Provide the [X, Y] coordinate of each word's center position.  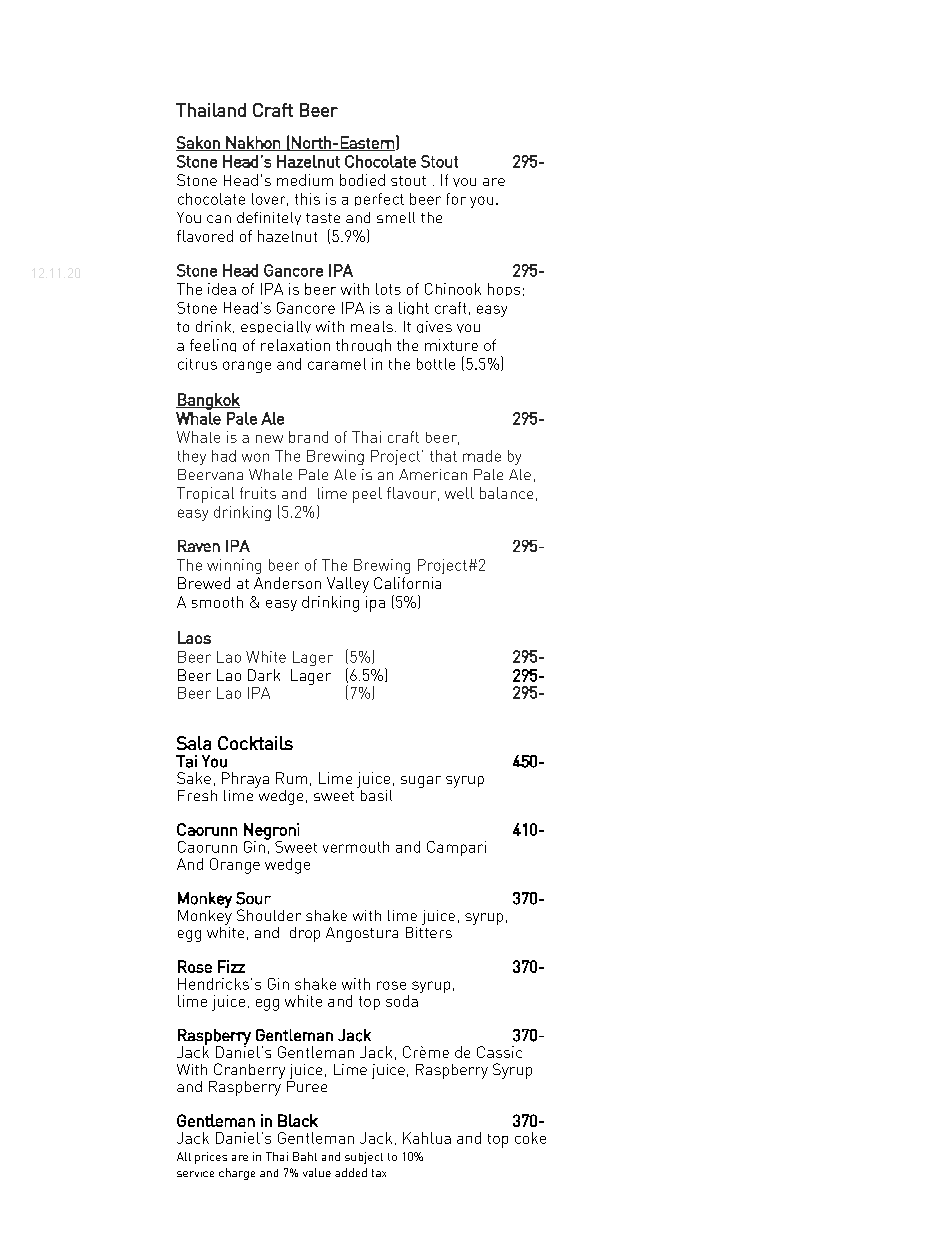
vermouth [356, 847]
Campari [456, 848]
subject [364, 1158]
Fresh [197, 795]
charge [237, 1174]
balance [506, 493]
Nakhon [253, 143]
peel [367, 495]
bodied [362, 180]
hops [504, 289]
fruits [258, 493]
